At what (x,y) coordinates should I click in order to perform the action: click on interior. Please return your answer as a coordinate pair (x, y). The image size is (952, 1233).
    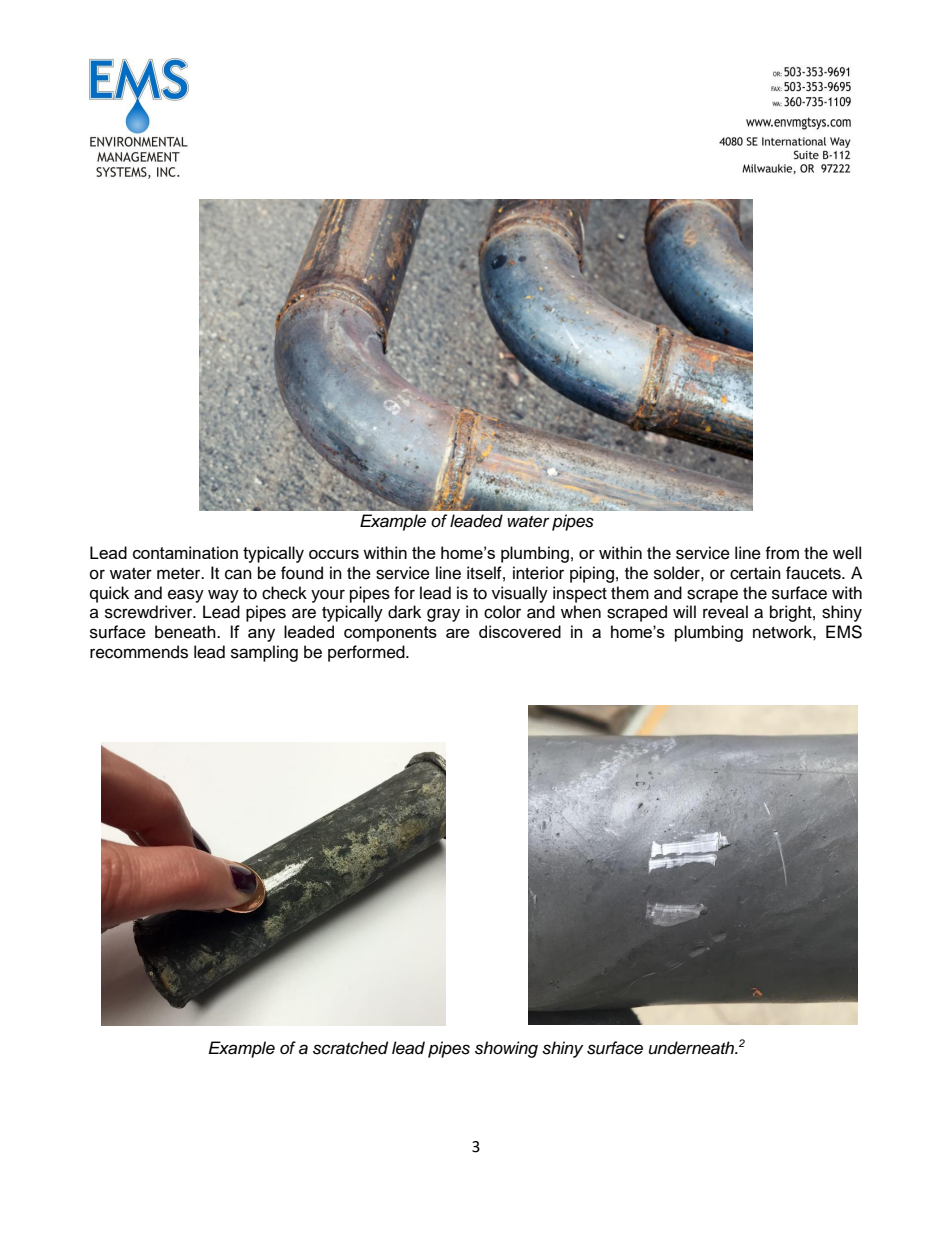
    Looking at the image, I should click on (538, 573).
